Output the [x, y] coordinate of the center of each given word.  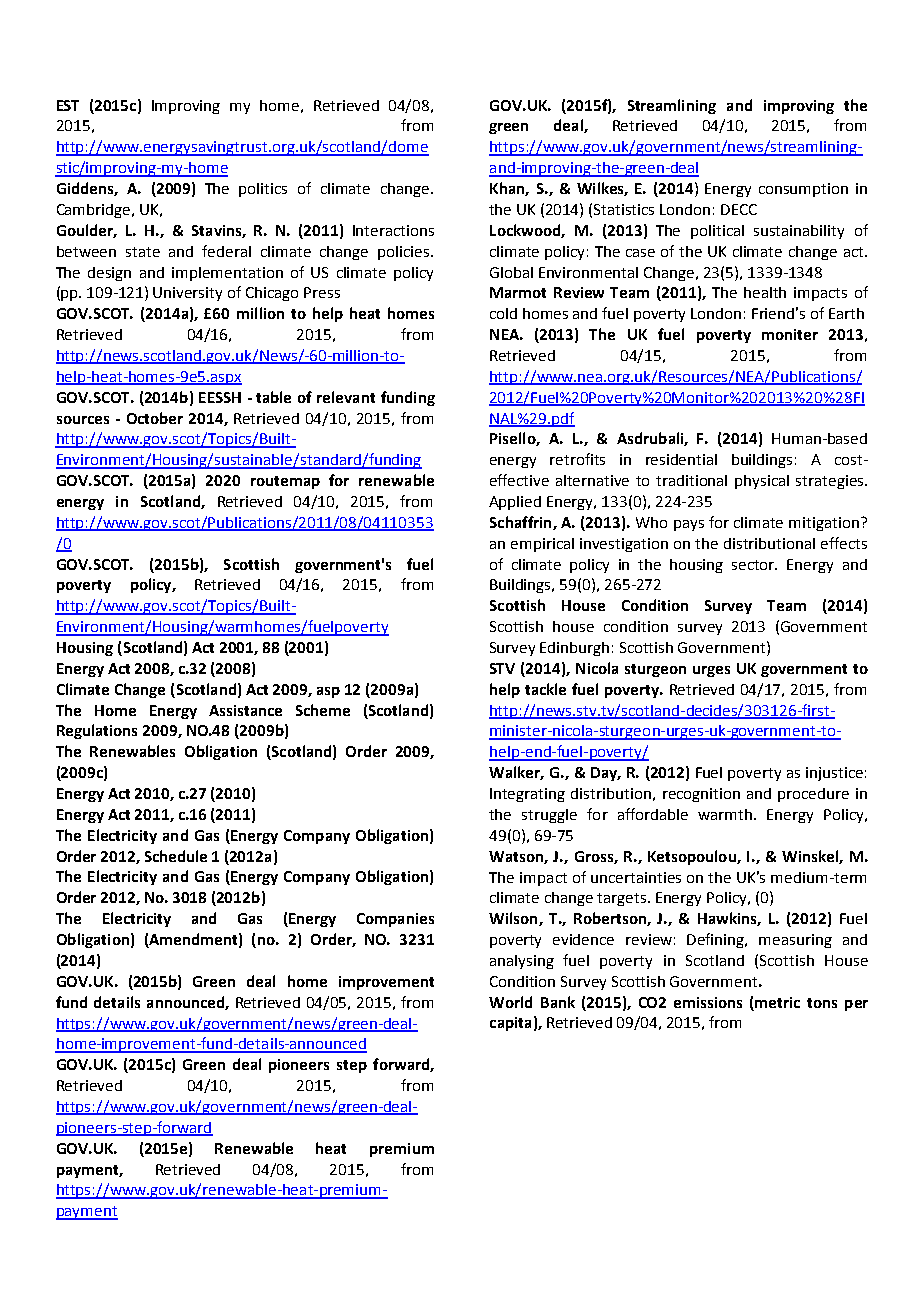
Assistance [245, 710]
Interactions [393, 230]
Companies [395, 920]
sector [754, 565]
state [143, 252]
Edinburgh [574, 649]
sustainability [799, 232]
